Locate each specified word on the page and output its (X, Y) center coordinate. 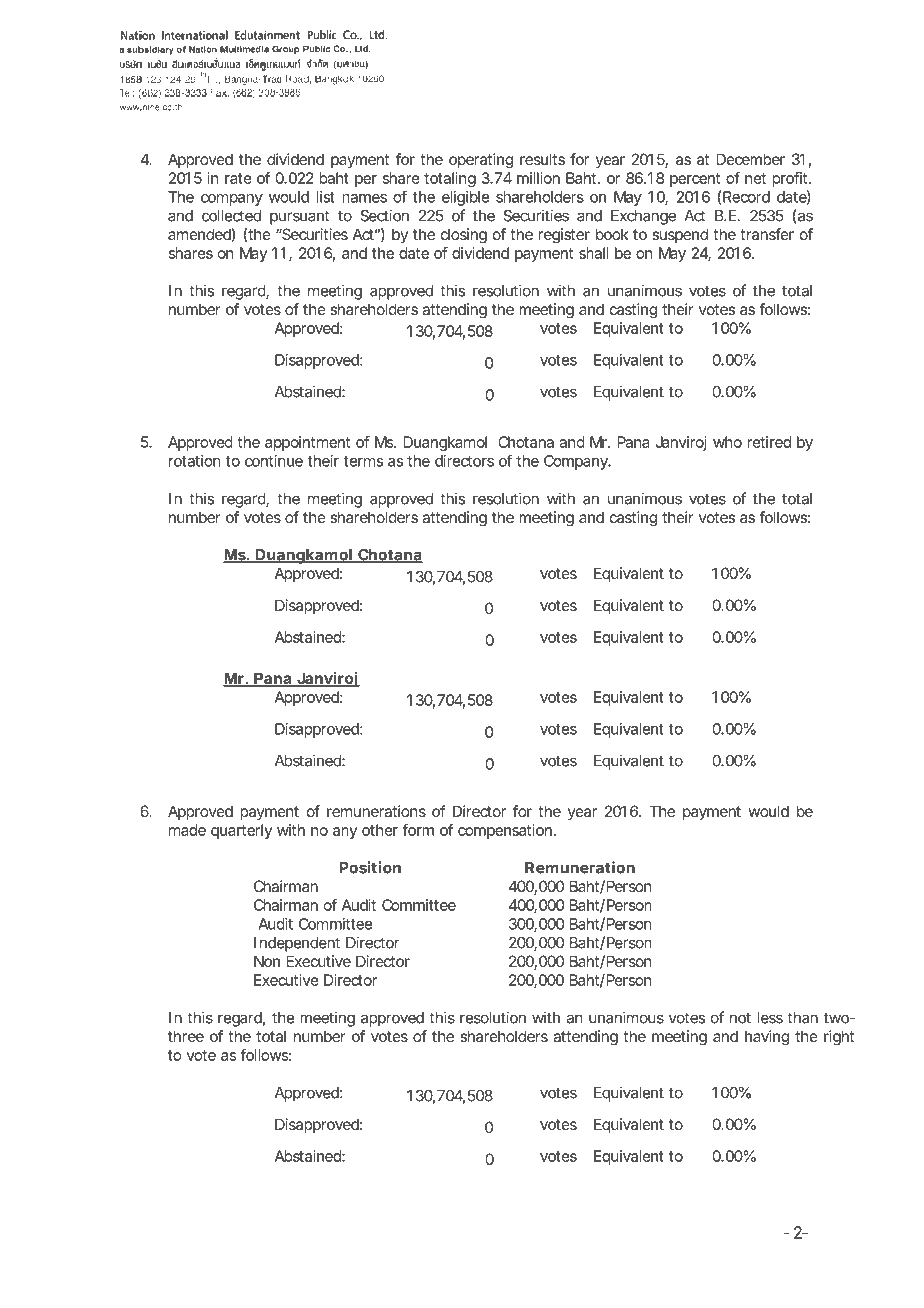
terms (363, 461)
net (755, 178)
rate (238, 178)
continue (274, 461)
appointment (307, 443)
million (538, 178)
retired (769, 442)
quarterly (241, 831)
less (770, 1018)
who (727, 442)
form (418, 830)
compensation (505, 831)
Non (267, 961)
